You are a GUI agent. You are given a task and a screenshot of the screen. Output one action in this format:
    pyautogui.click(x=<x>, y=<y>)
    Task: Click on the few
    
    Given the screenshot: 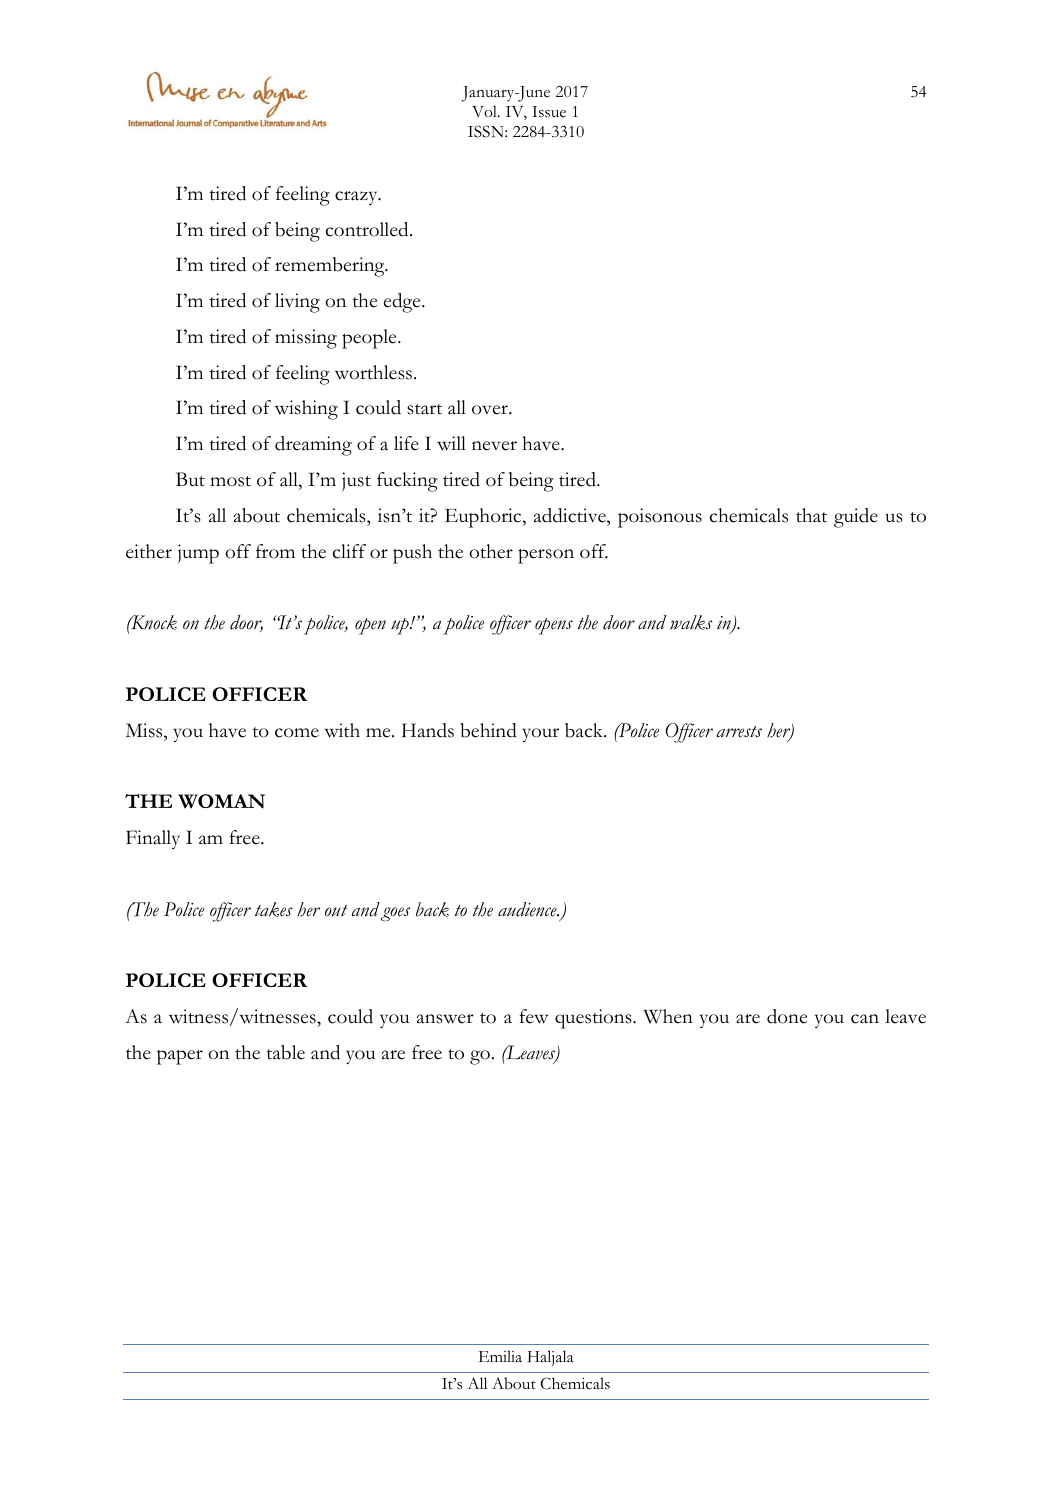 What is the action you would take?
    pyautogui.click(x=533, y=1016)
